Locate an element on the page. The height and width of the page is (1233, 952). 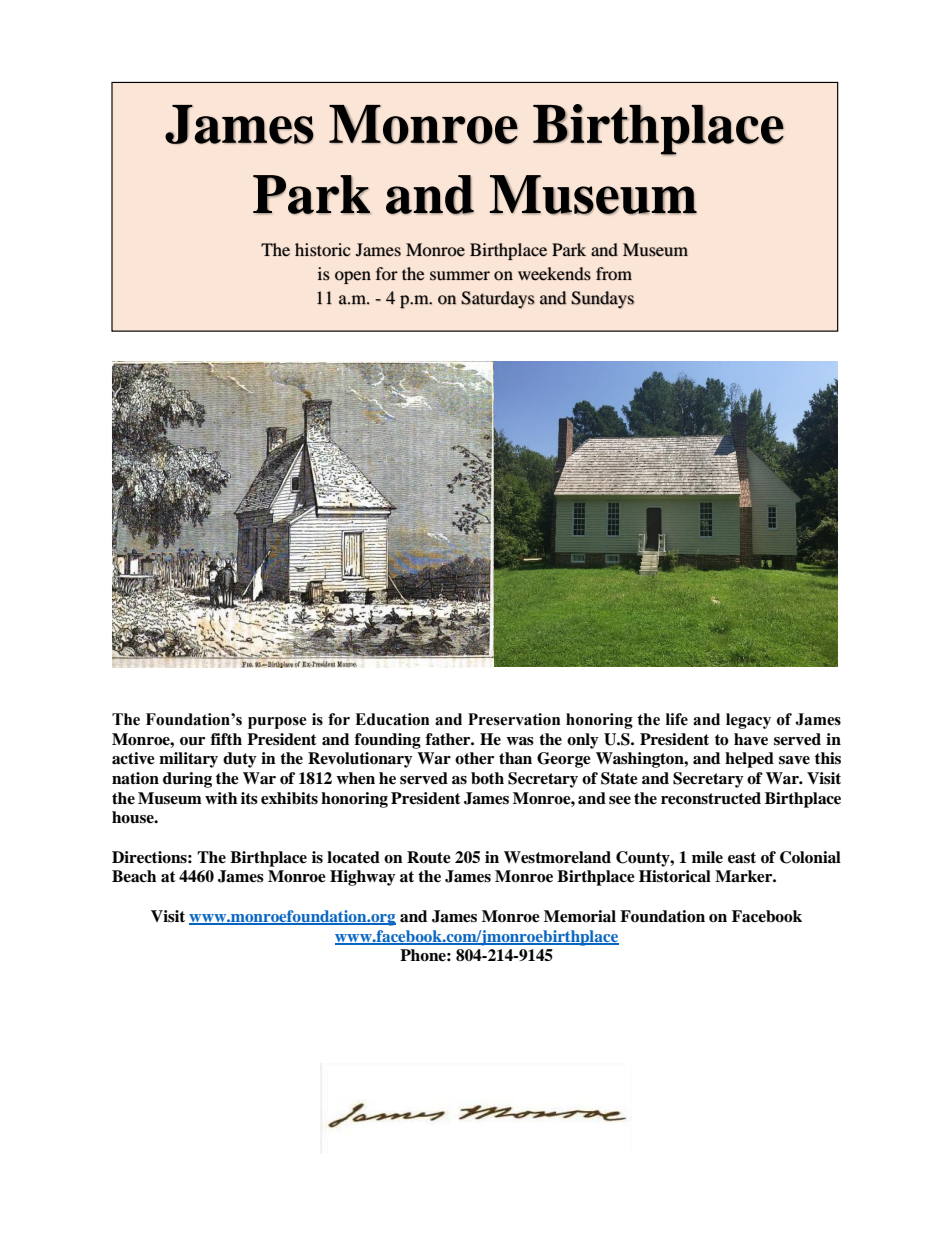
Sundays is located at coordinates (602, 300).
